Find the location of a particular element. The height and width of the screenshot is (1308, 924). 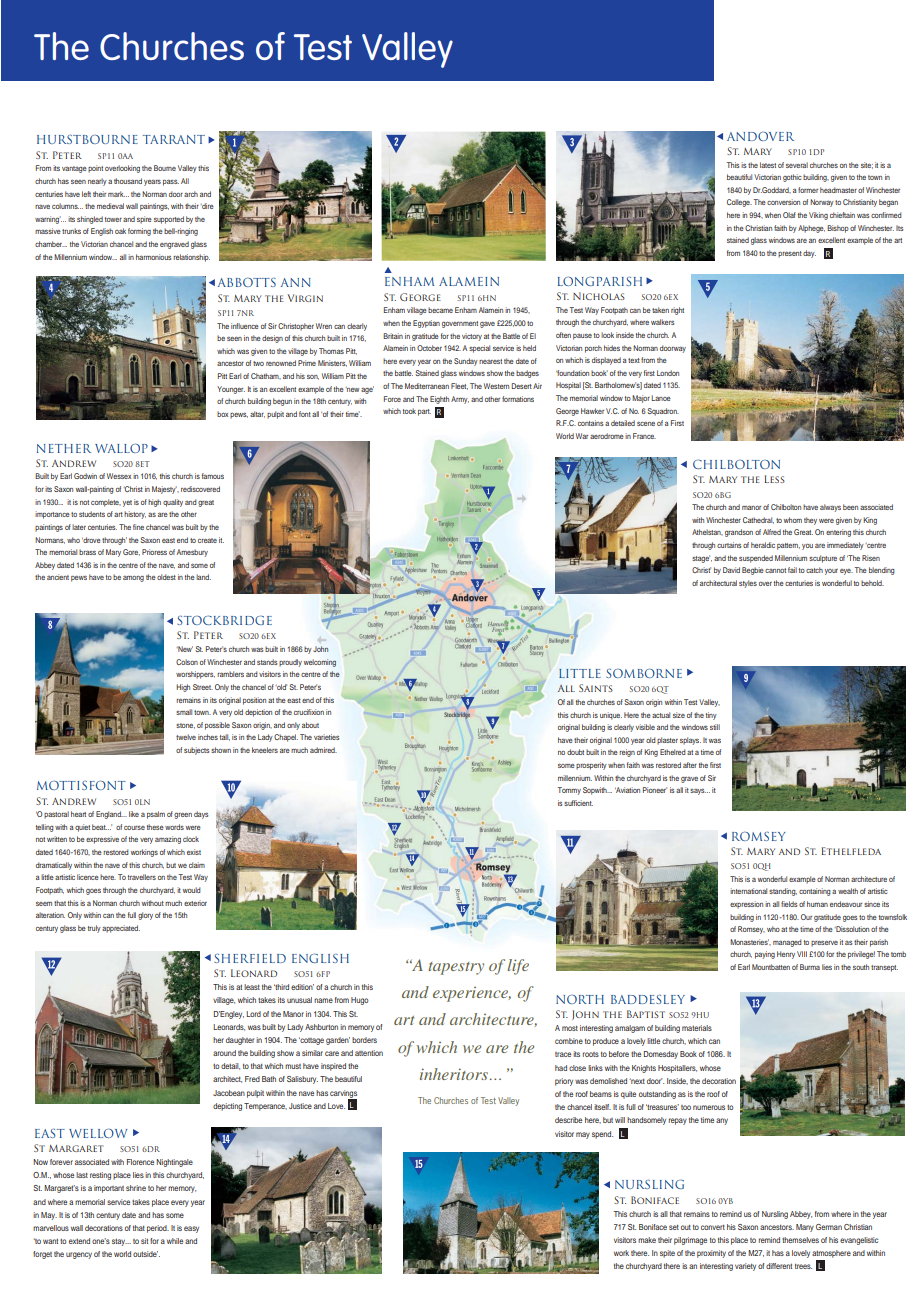

gothic is located at coordinates (792, 178).
